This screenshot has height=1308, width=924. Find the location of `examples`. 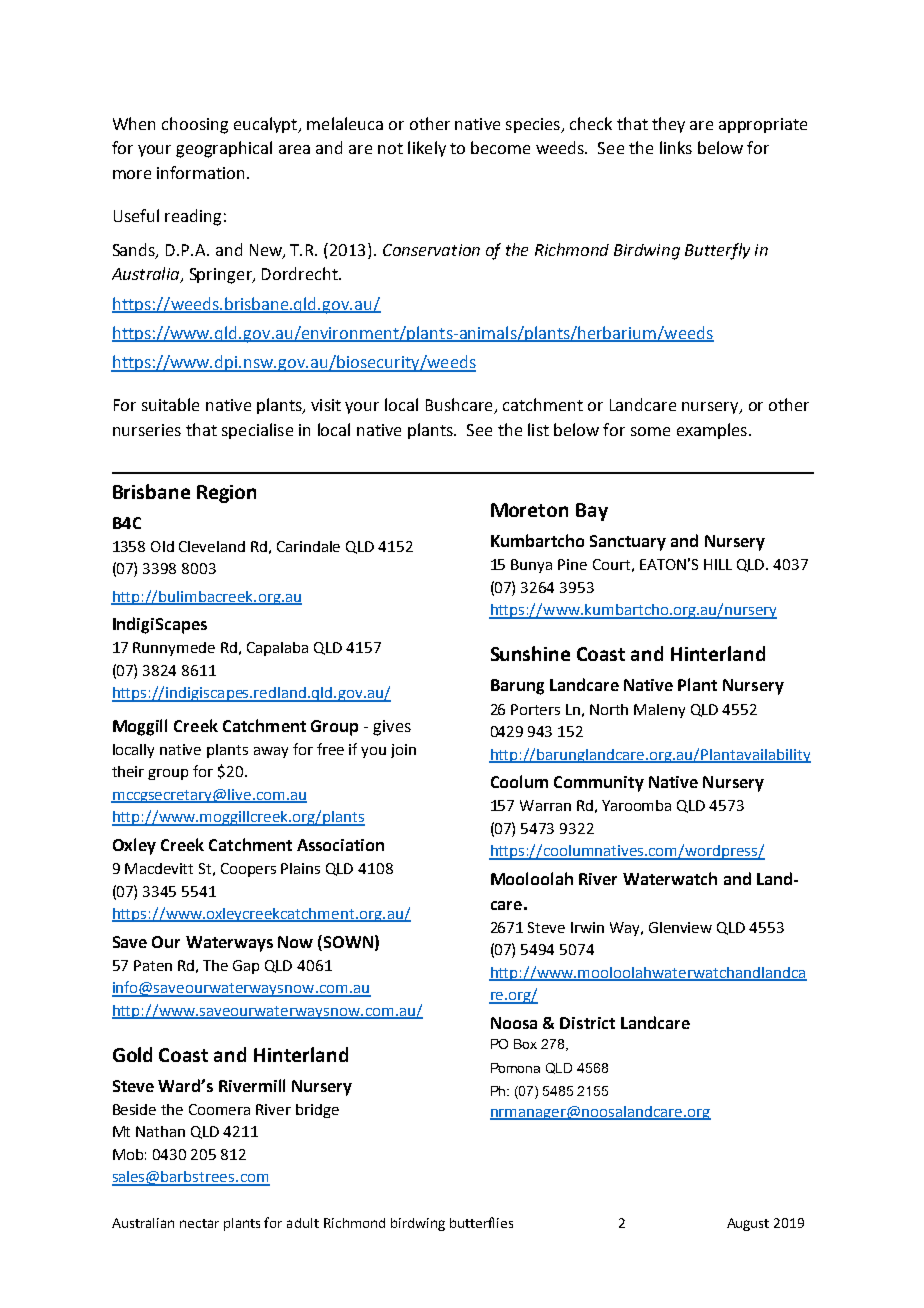

examples is located at coordinates (712, 431).
